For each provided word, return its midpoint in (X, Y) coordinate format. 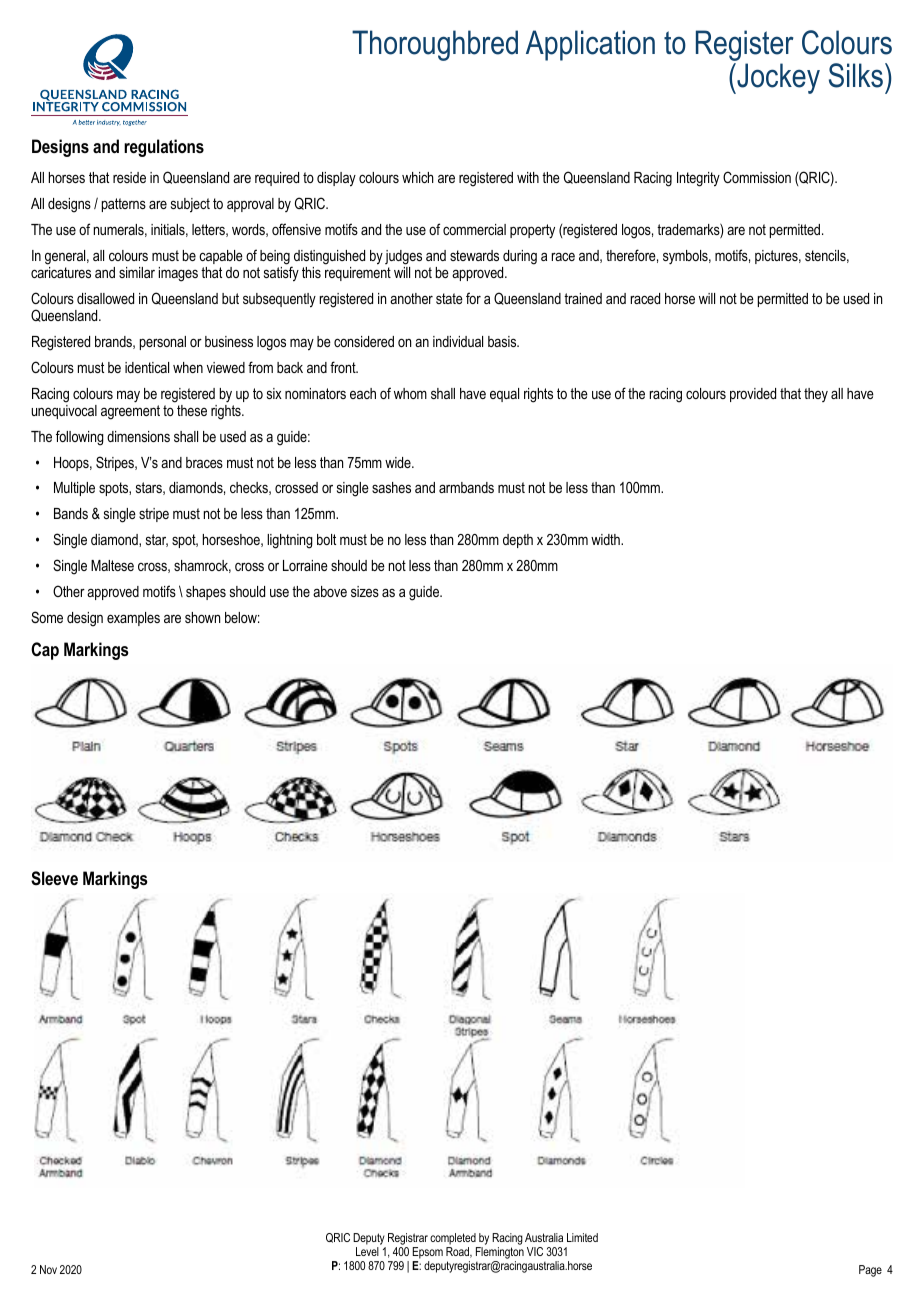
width (606, 539)
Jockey (777, 78)
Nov (48, 1269)
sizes (365, 591)
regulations (164, 148)
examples (133, 619)
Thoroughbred (435, 45)
